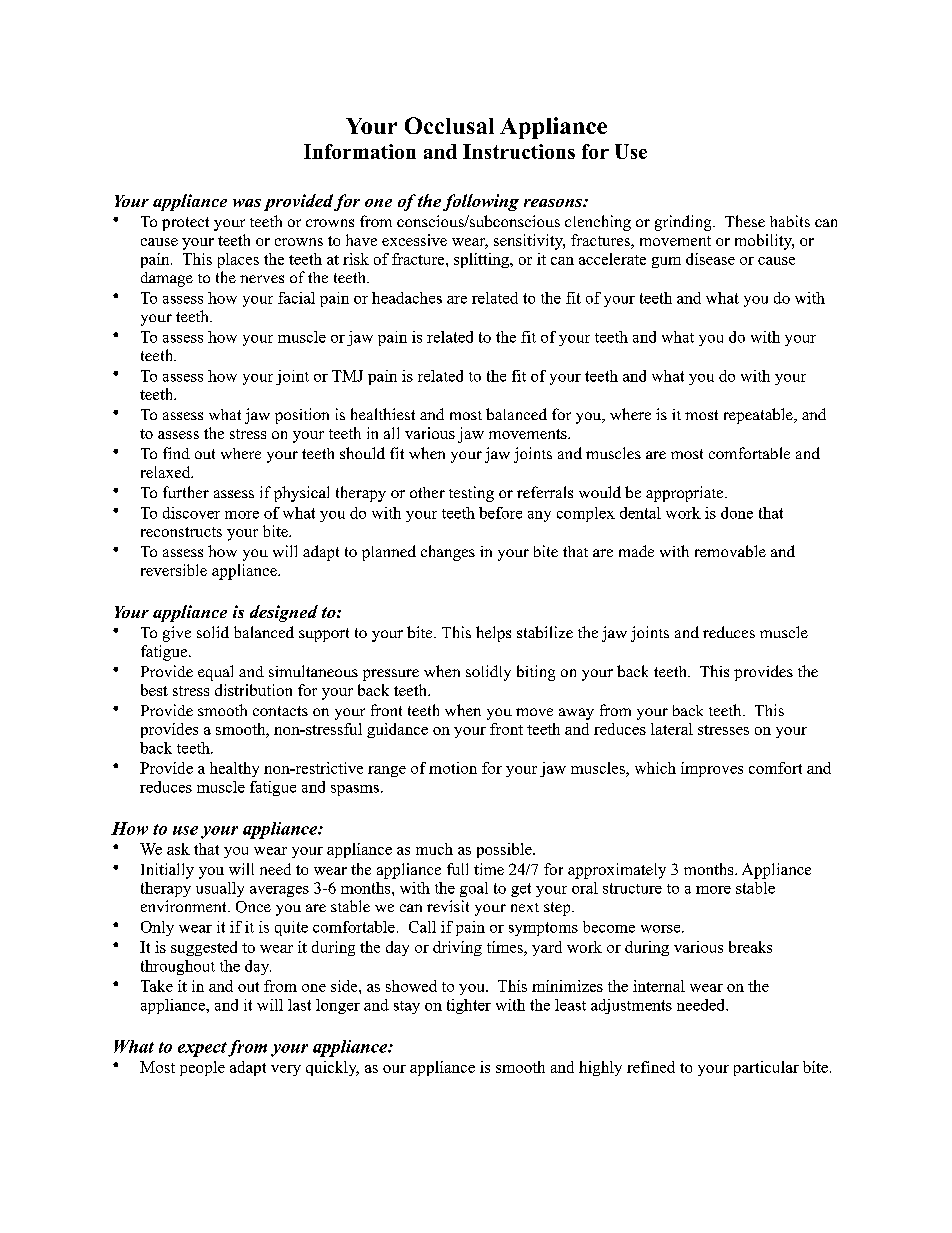 The image size is (952, 1233). What do you see at coordinates (247, 203) in the screenshot?
I see `was` at bounding box center [247, 203].
